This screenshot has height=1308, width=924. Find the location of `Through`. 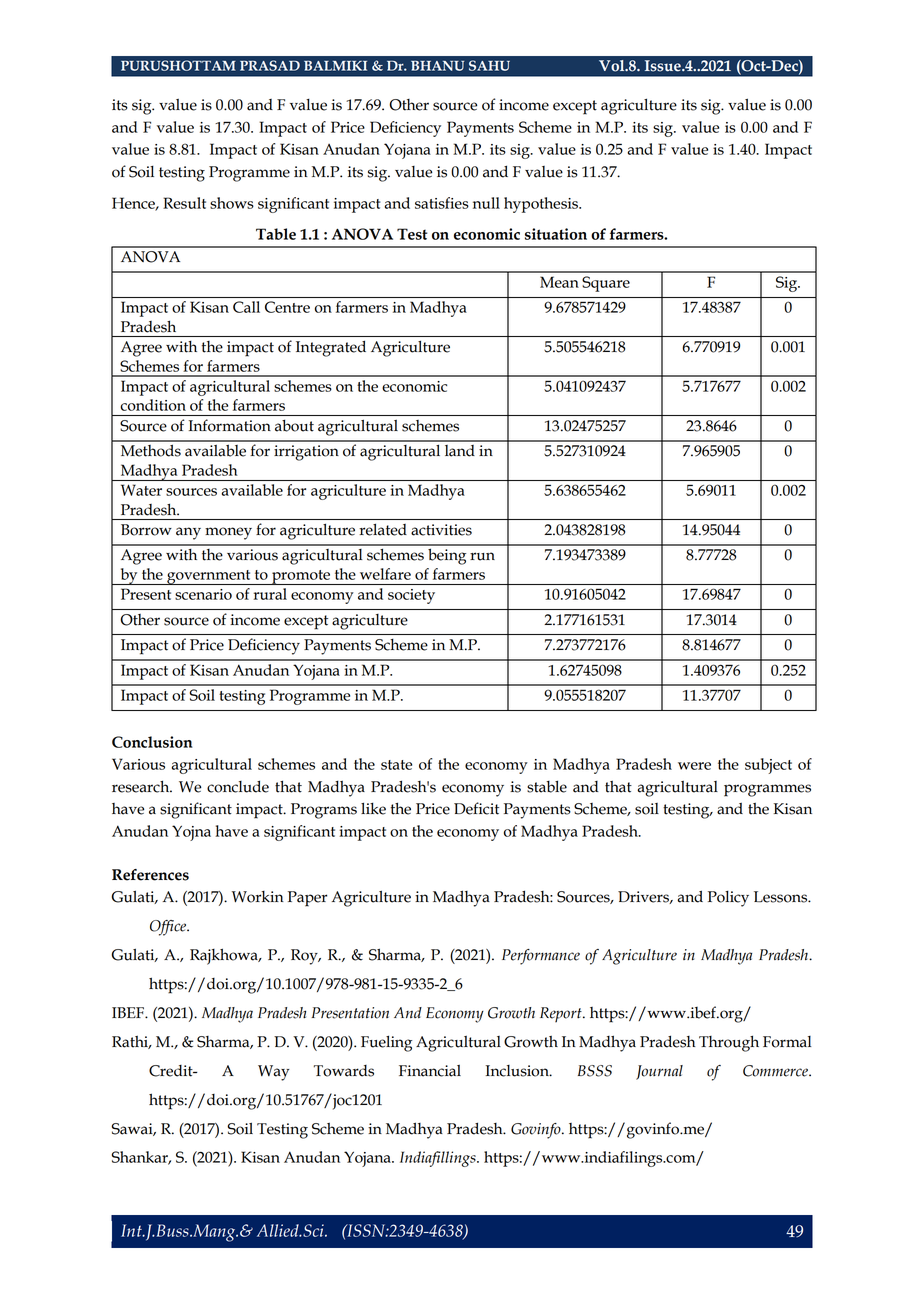

Through is located at coordinates (729, 1043).
